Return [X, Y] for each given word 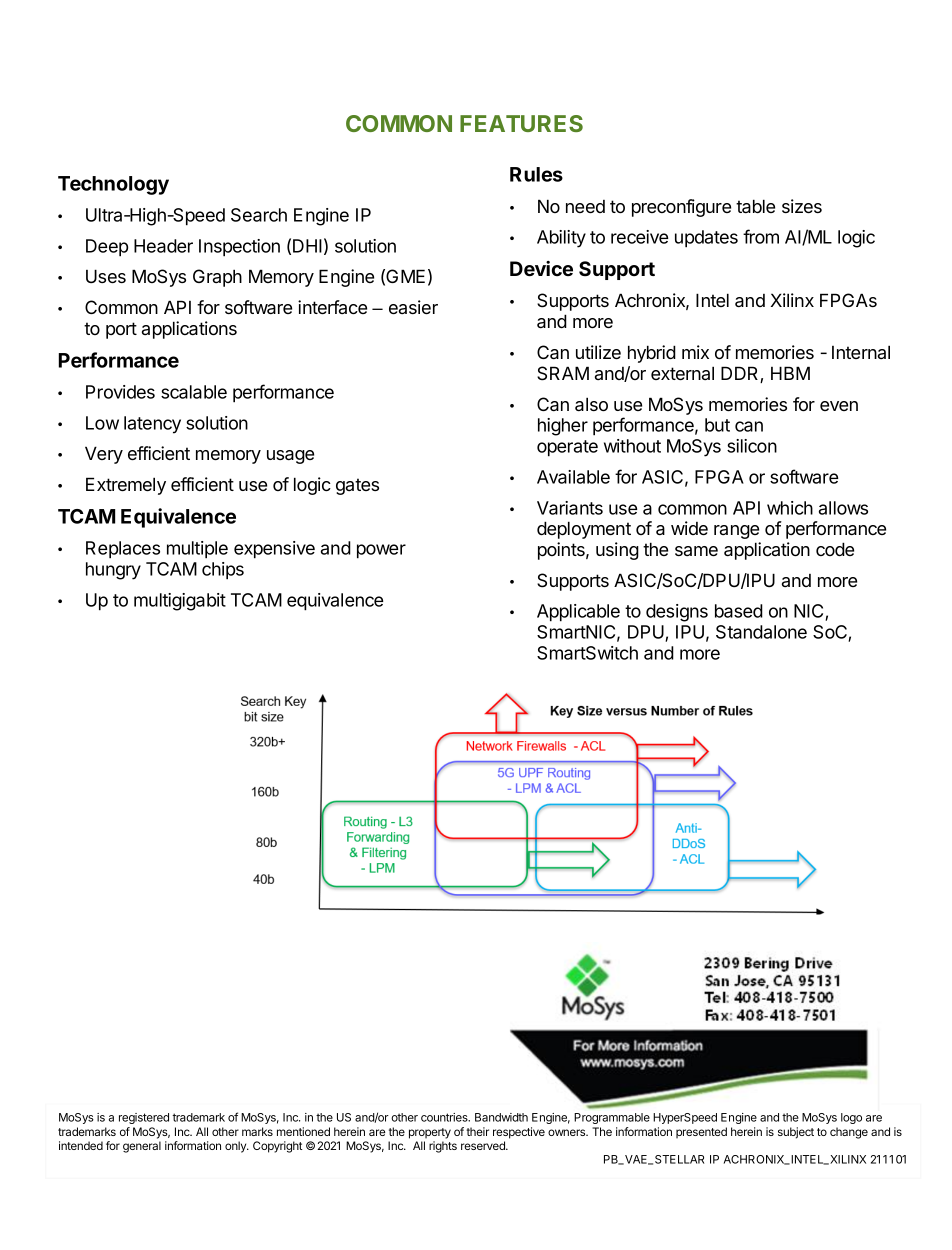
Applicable [578, 613]
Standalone [761, 632]
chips [223, 571]
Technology [113, 185]
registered [144, 1118]
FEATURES [521, 123]
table [755, 206]
